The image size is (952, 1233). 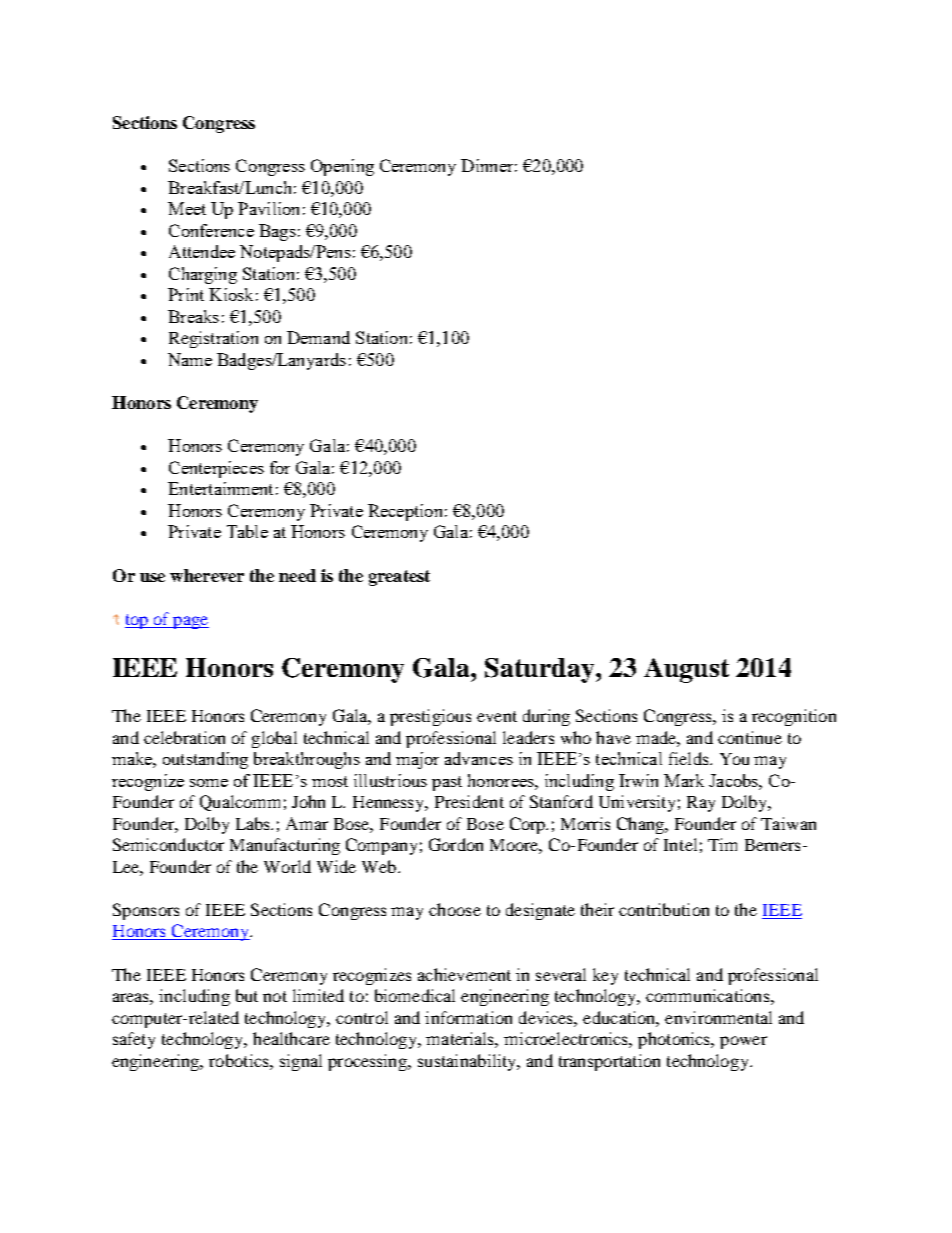 I want to click on page, so click(x=190, y=622).
